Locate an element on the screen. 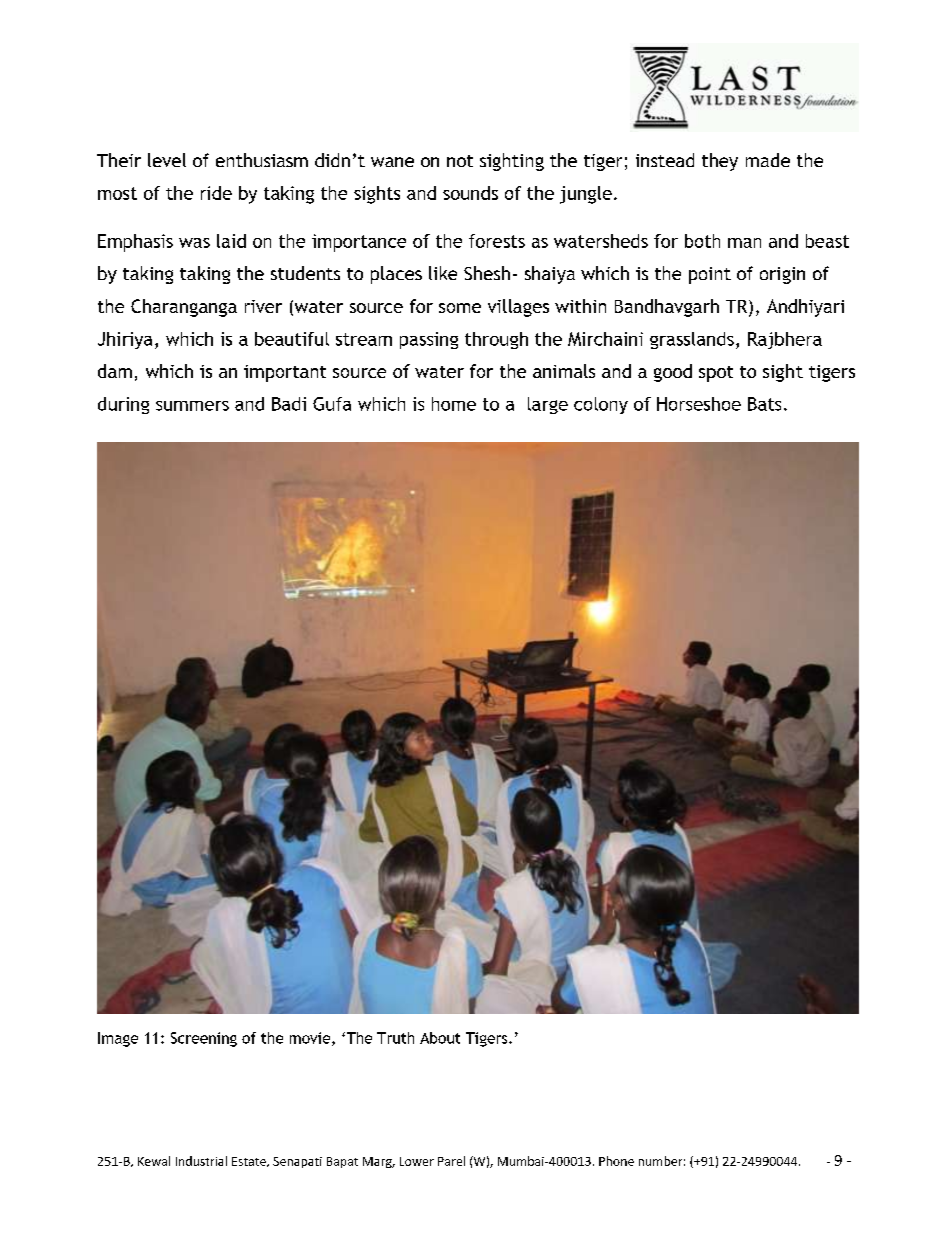 The width and height of the screenshot is (952, 1233). Screening is located at coordinates (204, 1039).
